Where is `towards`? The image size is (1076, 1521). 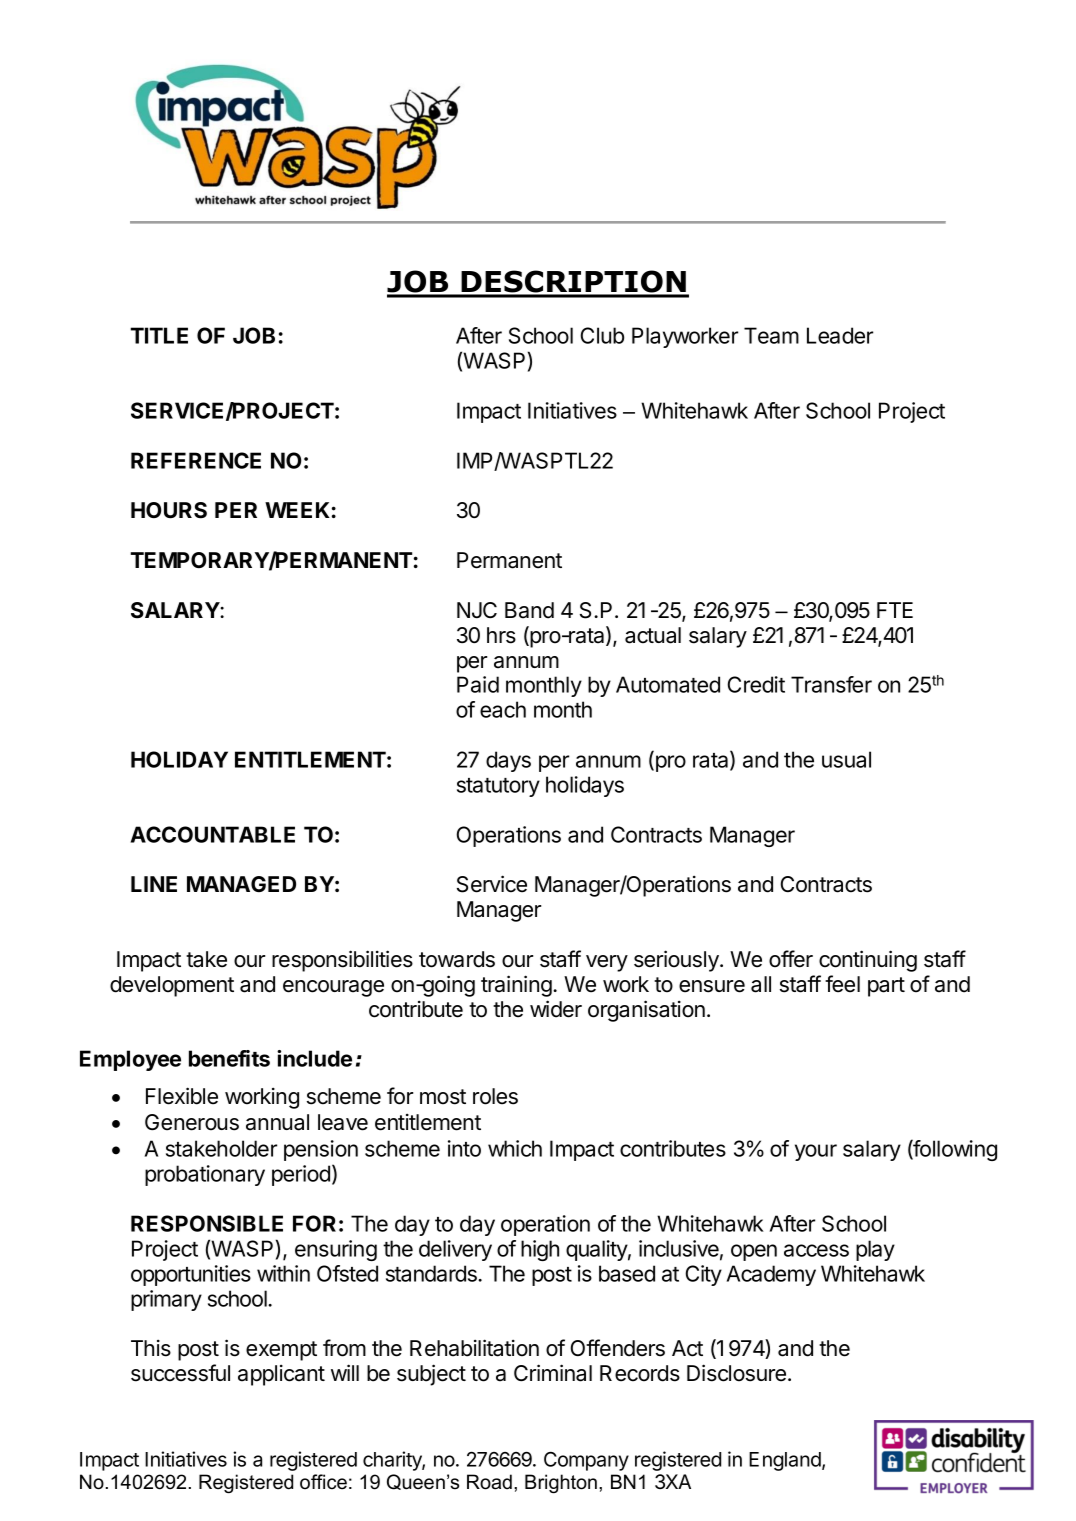 towards is located at coordinates (457, 959).
